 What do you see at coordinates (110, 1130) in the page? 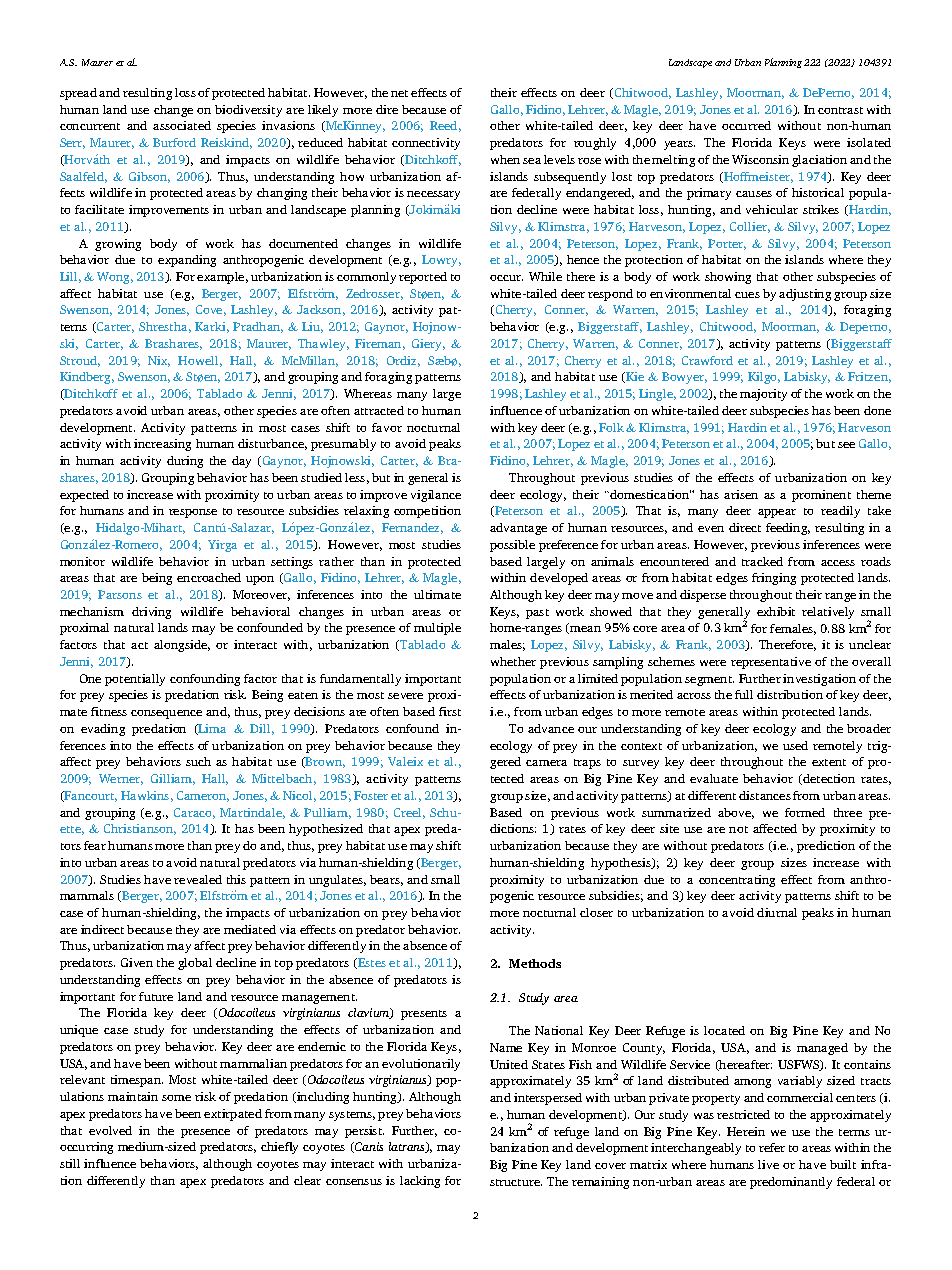
I see `evolved` at bounding box center [110, 1130].
